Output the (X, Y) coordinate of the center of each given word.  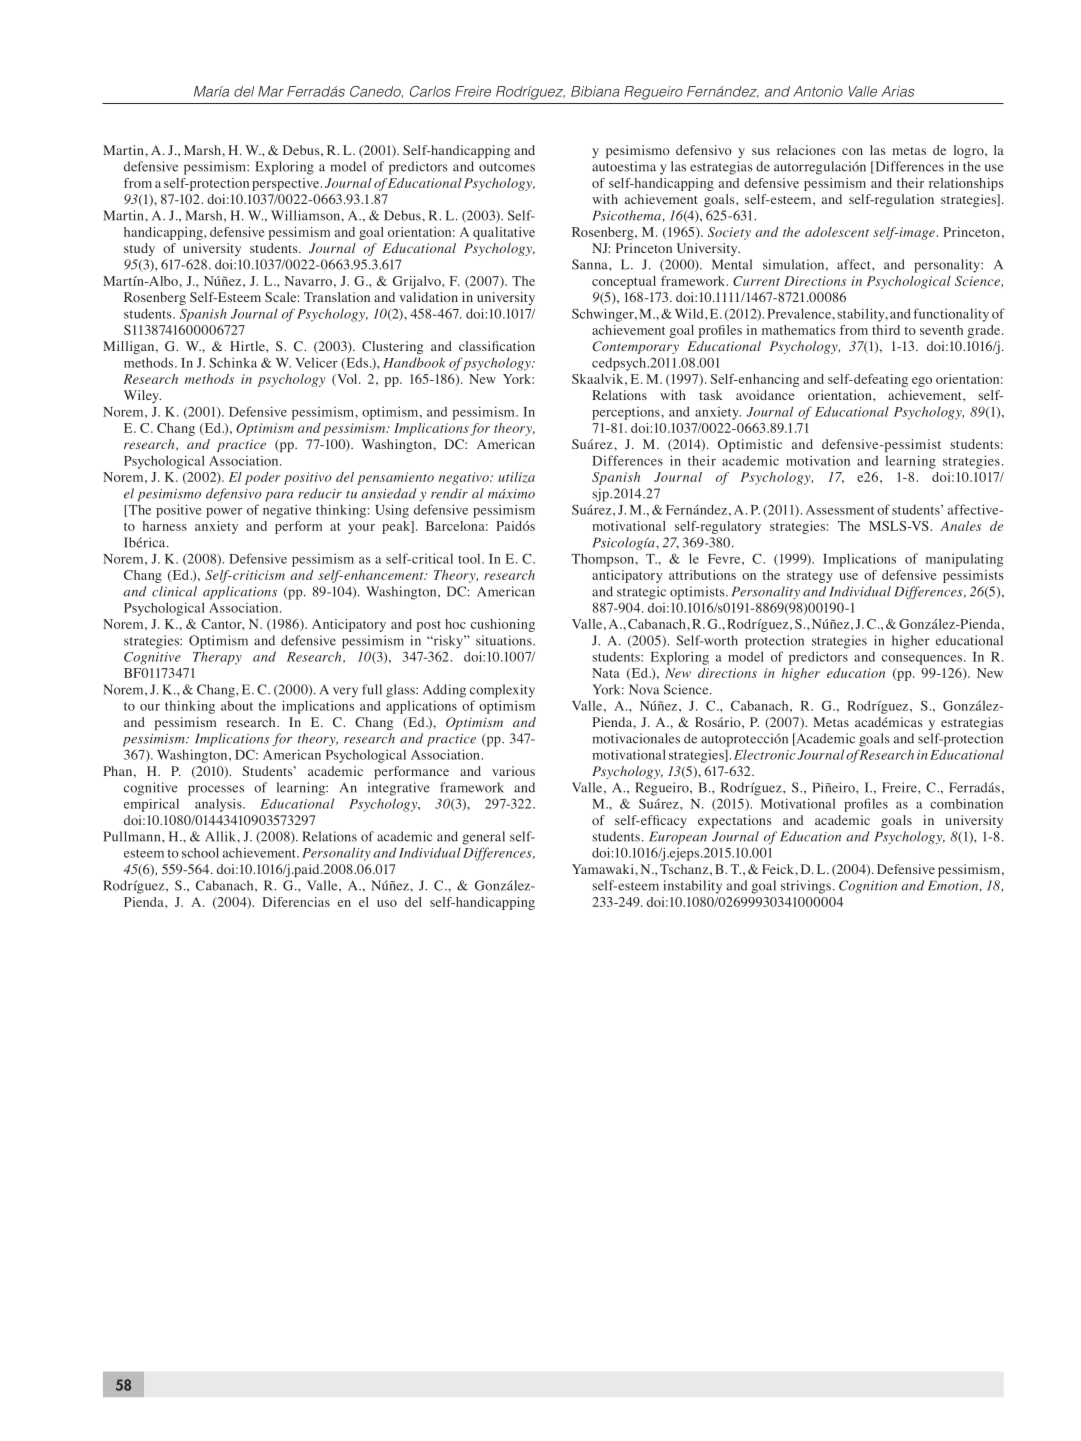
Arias (898, 91)
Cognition (868, 886)
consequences (923, 660)
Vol (347, 380)
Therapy (217, 658)
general (484, 838)
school (200, 852)
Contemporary (635, 347)
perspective (286, 184)
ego (922, 382)
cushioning (503, 625)
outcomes (507, 167)
